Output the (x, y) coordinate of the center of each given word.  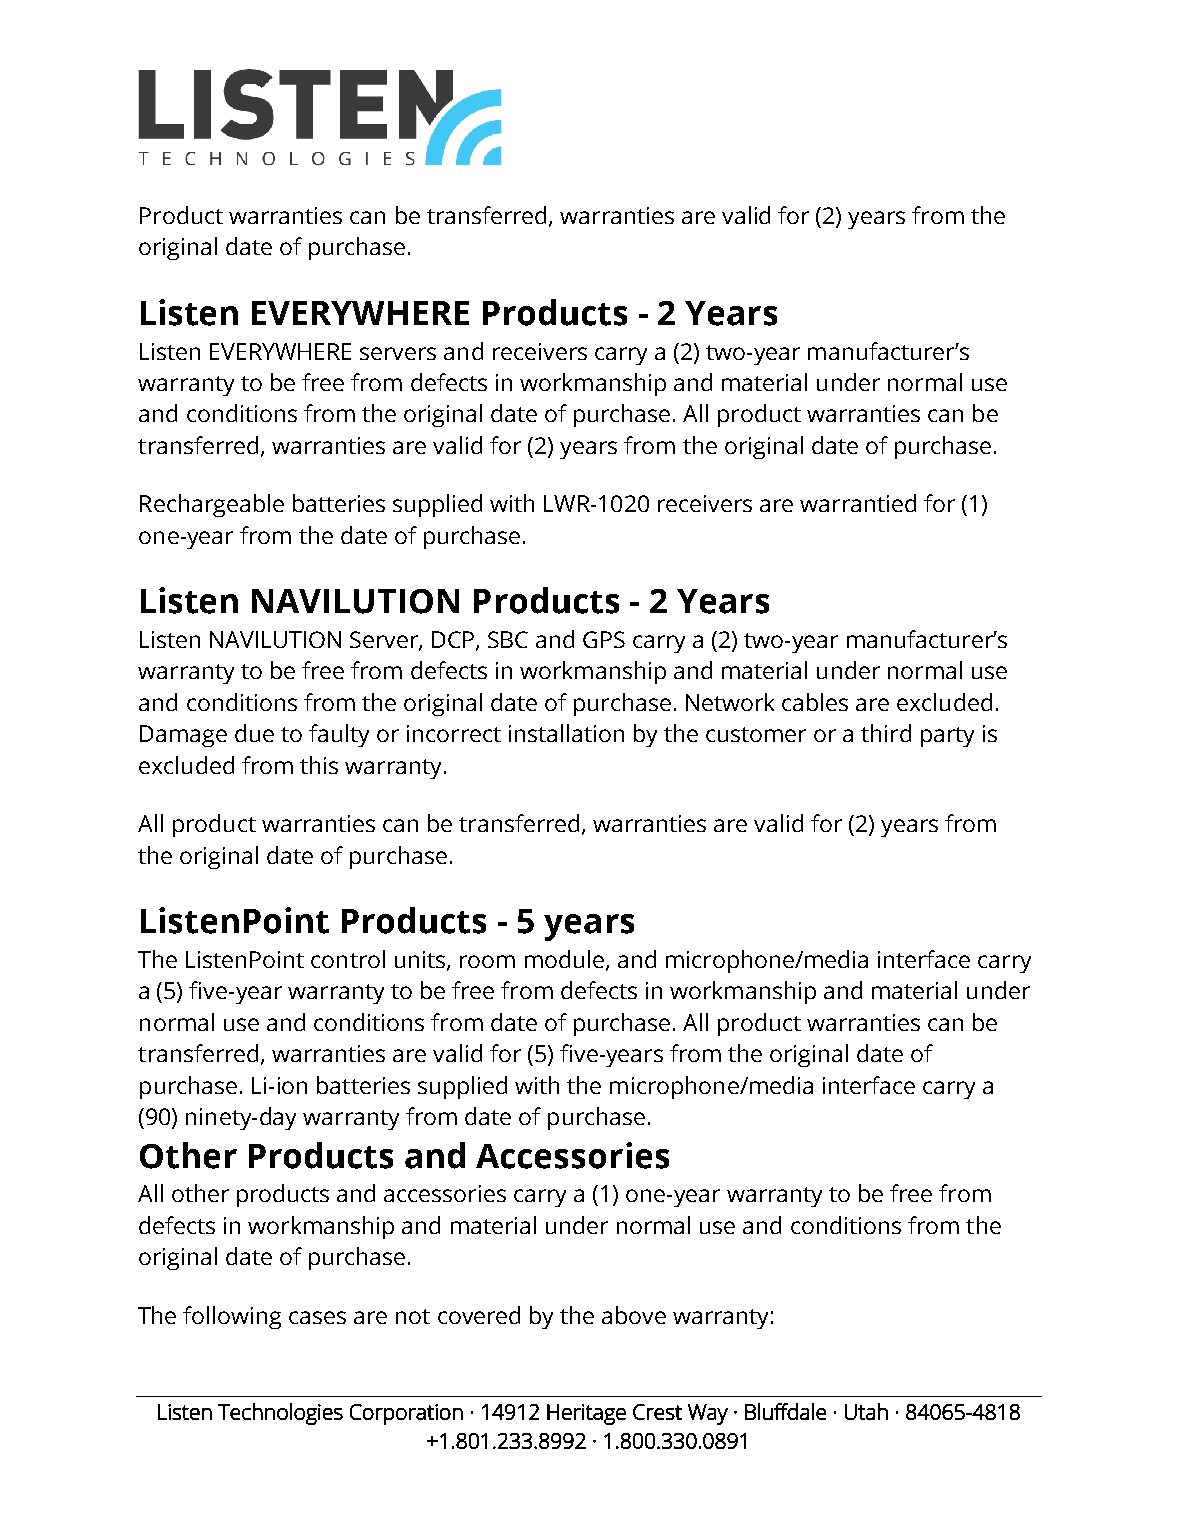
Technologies (280, 1414)
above (634, 1315)
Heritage (586, 1414)
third (886, 733)
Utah (866, 1411)
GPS (604, 639)
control (348, 959)
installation (566, 733)
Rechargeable (212, 505)
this (319, 765)
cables (815, 702)
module (564, 959)
